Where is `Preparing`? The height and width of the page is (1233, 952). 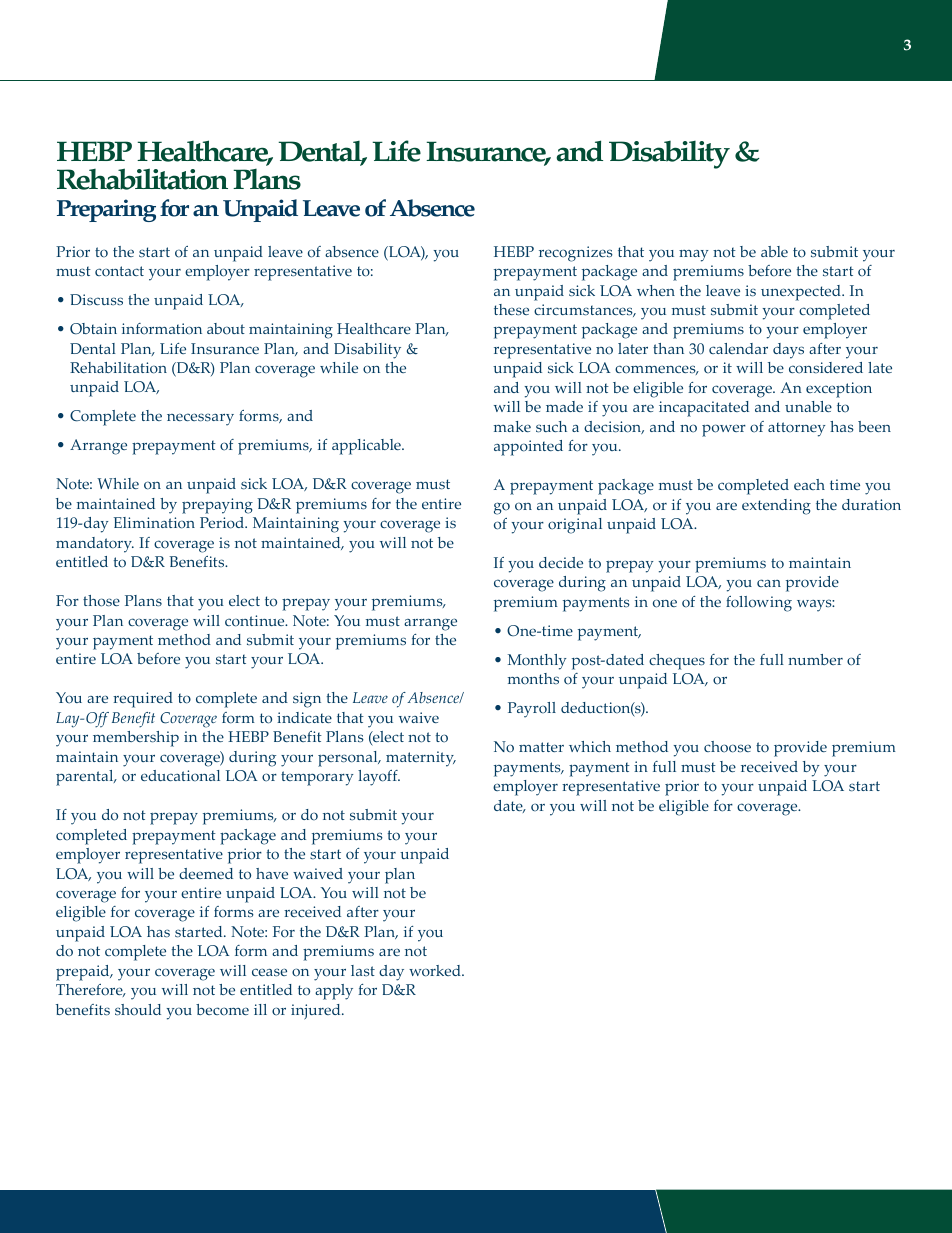
Preparing is located at coordinates (106, 210).
